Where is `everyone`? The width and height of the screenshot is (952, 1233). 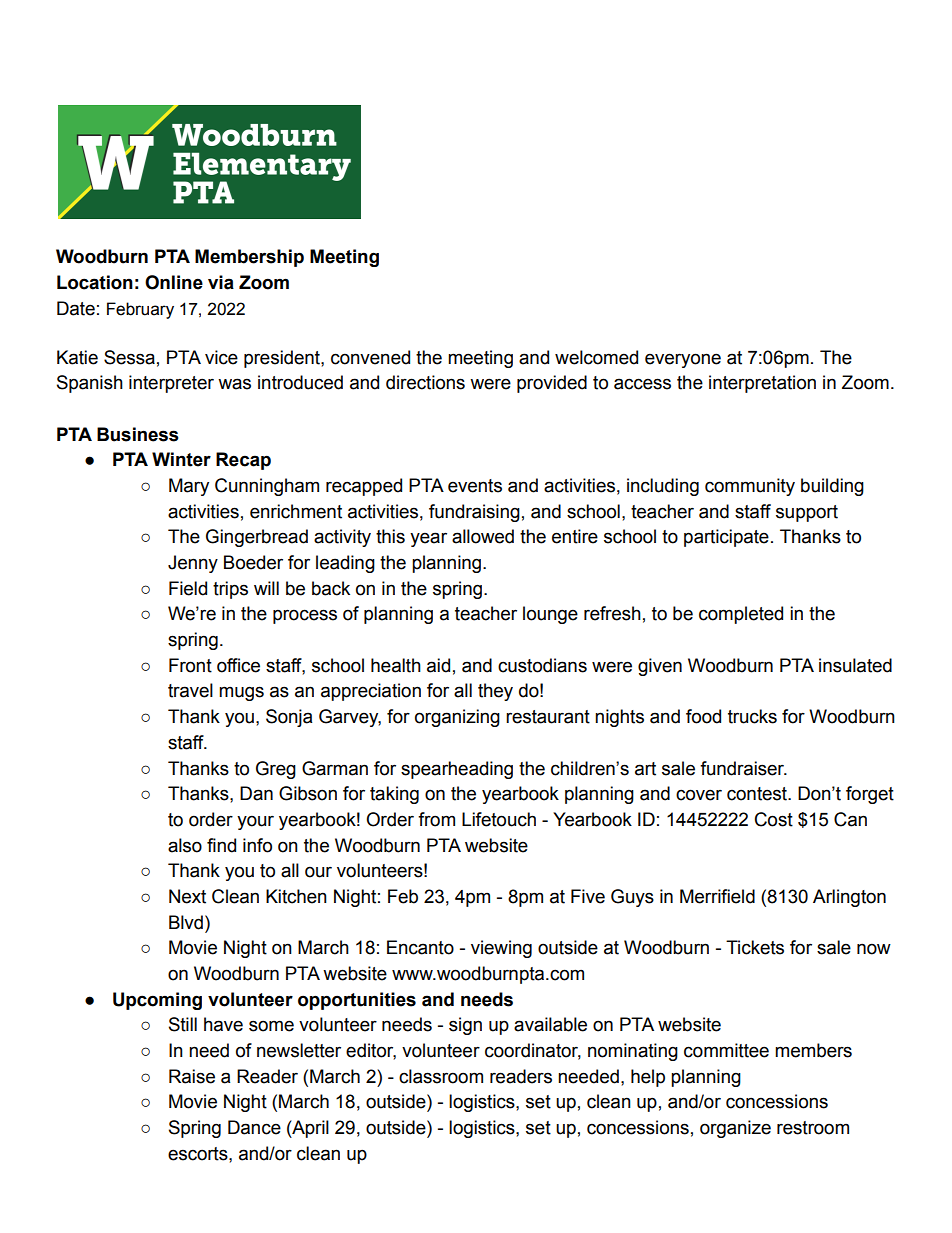
everyone is located at coordinates (683, 360).
